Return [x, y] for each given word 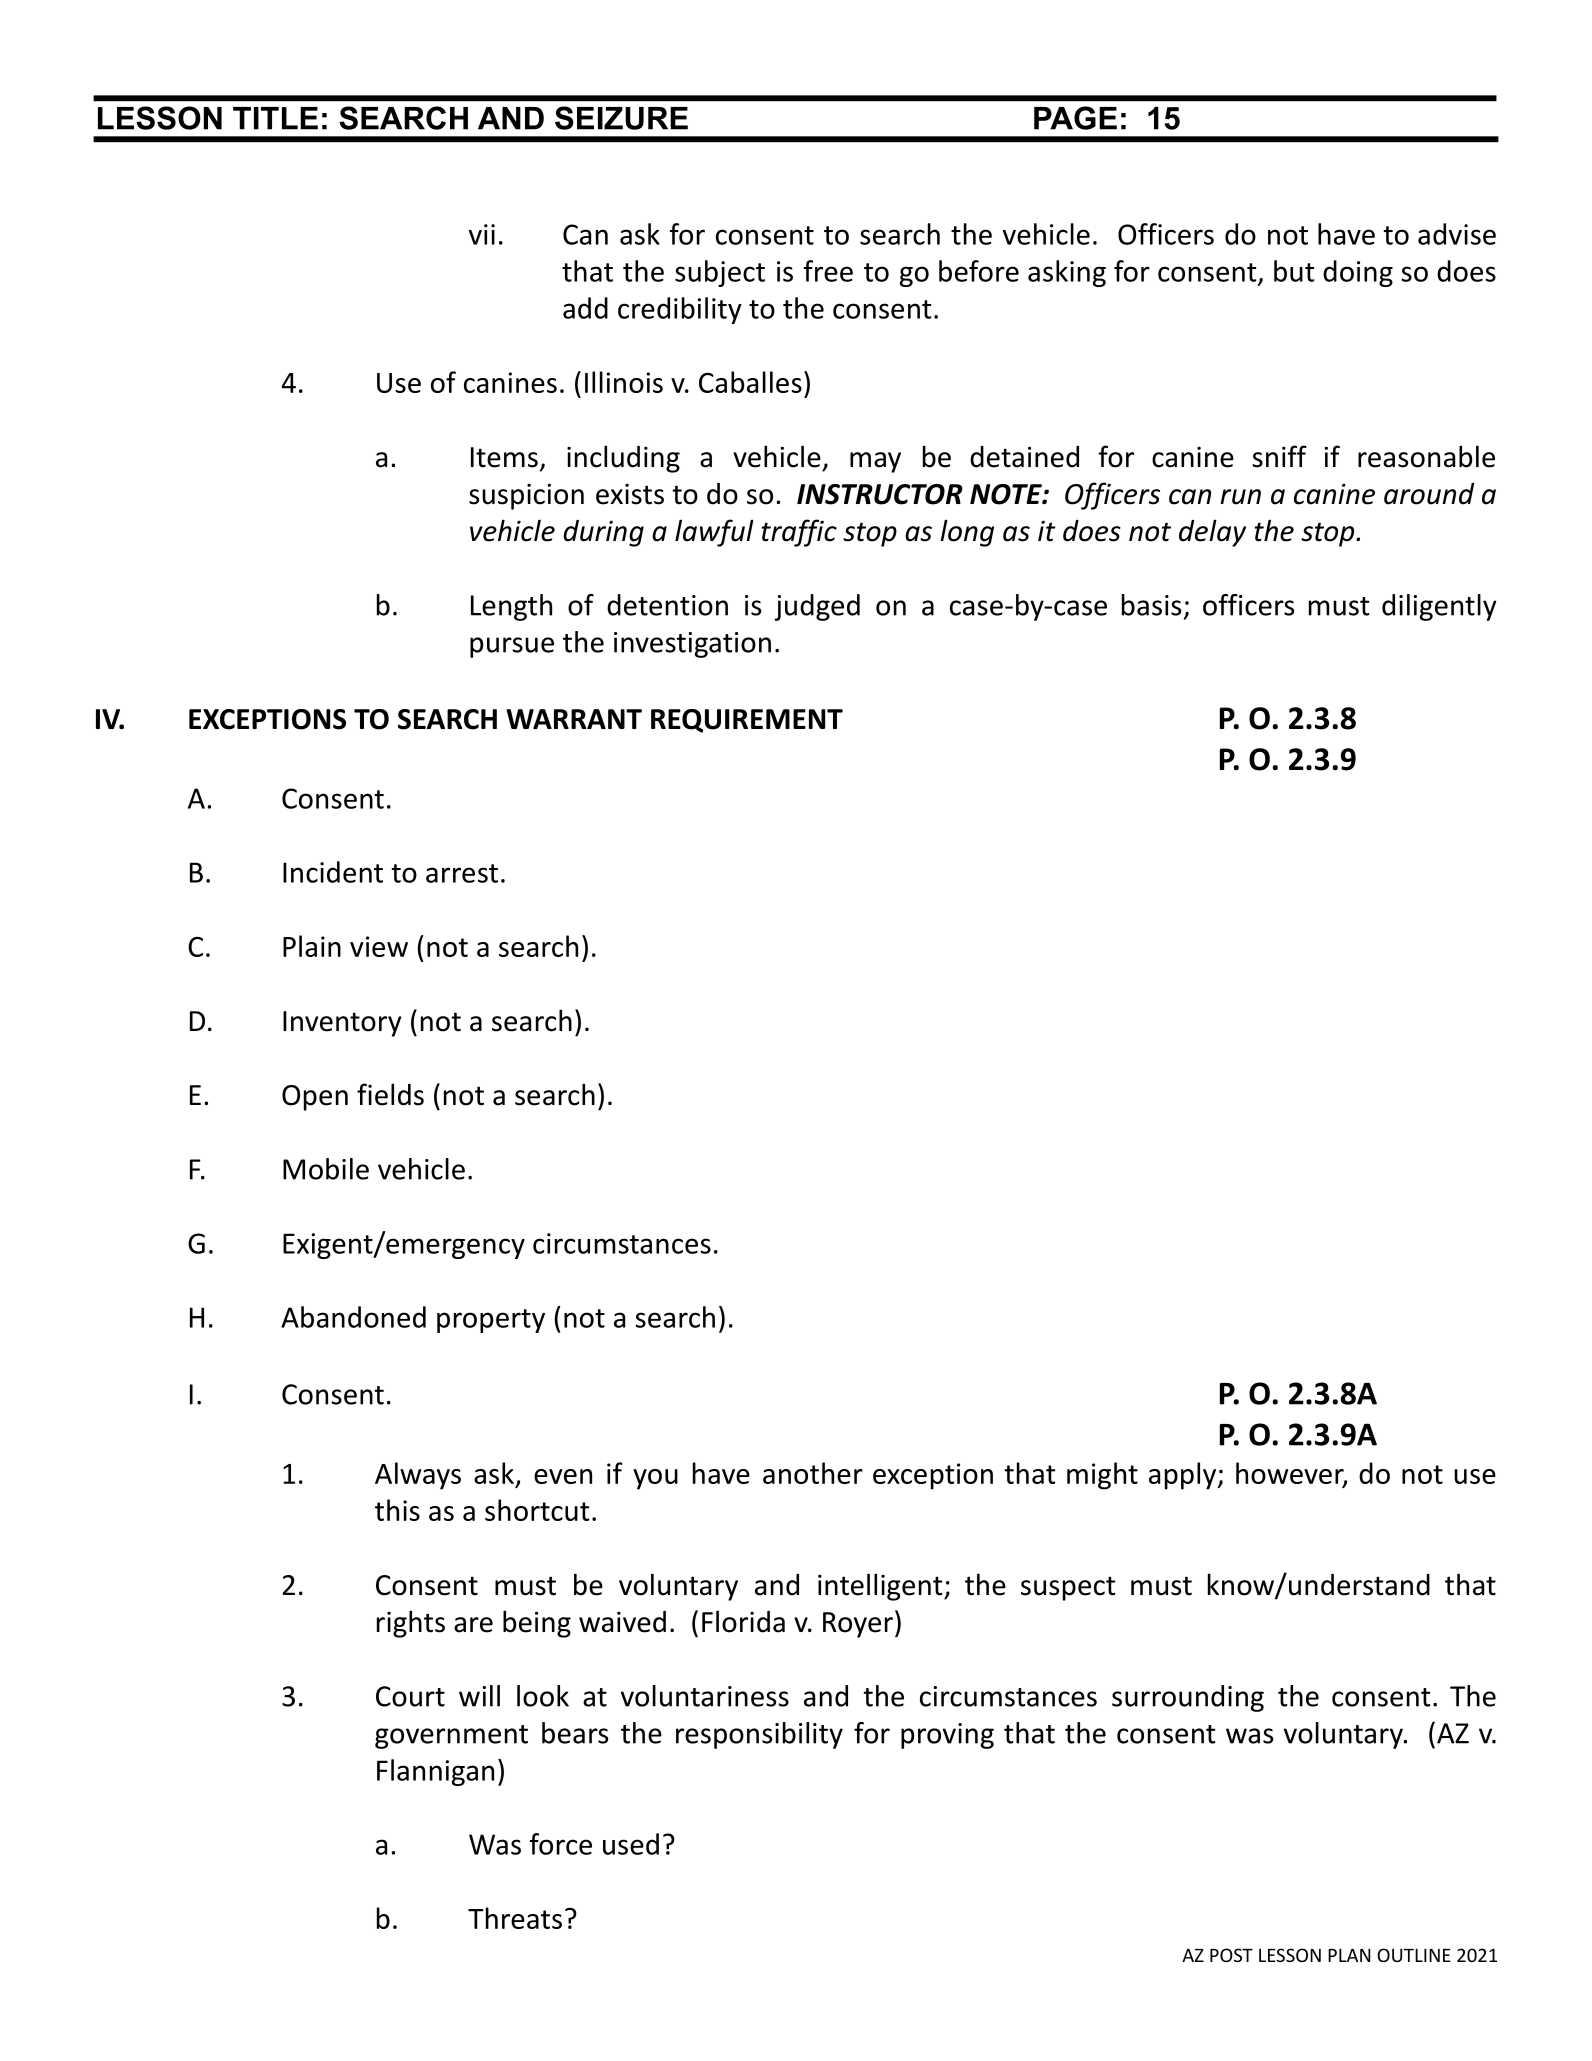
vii [482, 234]
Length [511, 607]
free [828, 271]
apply [1183, 1476]
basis [1151, 605]
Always [418, 1476]
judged [817, 607]
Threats [515, 1918]
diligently [1439, 607]
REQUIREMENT [747, 721]
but [1294, 271]
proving [947, 1736]
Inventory [342, 1024]
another [813, 1473]
